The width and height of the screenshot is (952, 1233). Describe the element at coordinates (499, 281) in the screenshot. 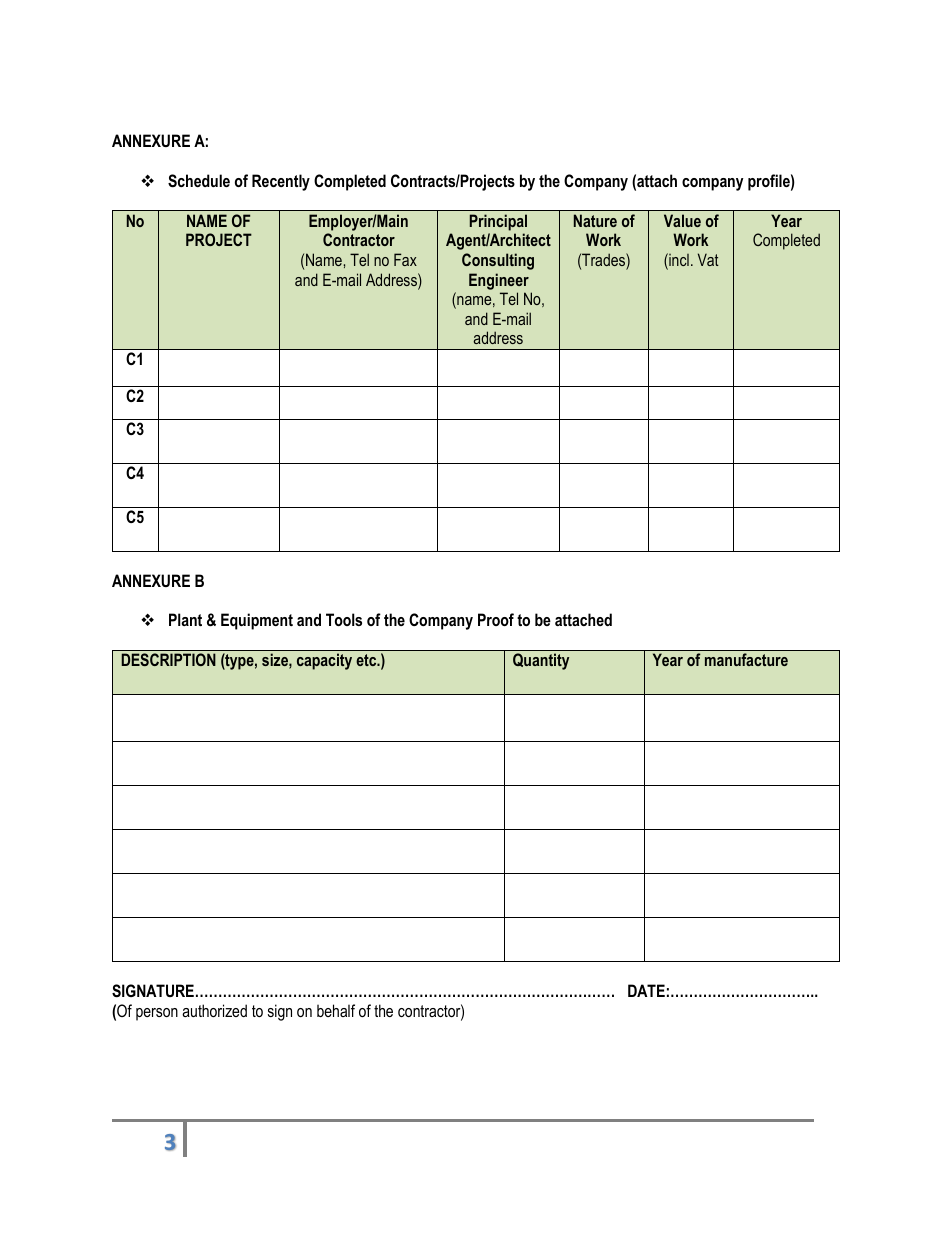

I see `Engineer` at that location.
